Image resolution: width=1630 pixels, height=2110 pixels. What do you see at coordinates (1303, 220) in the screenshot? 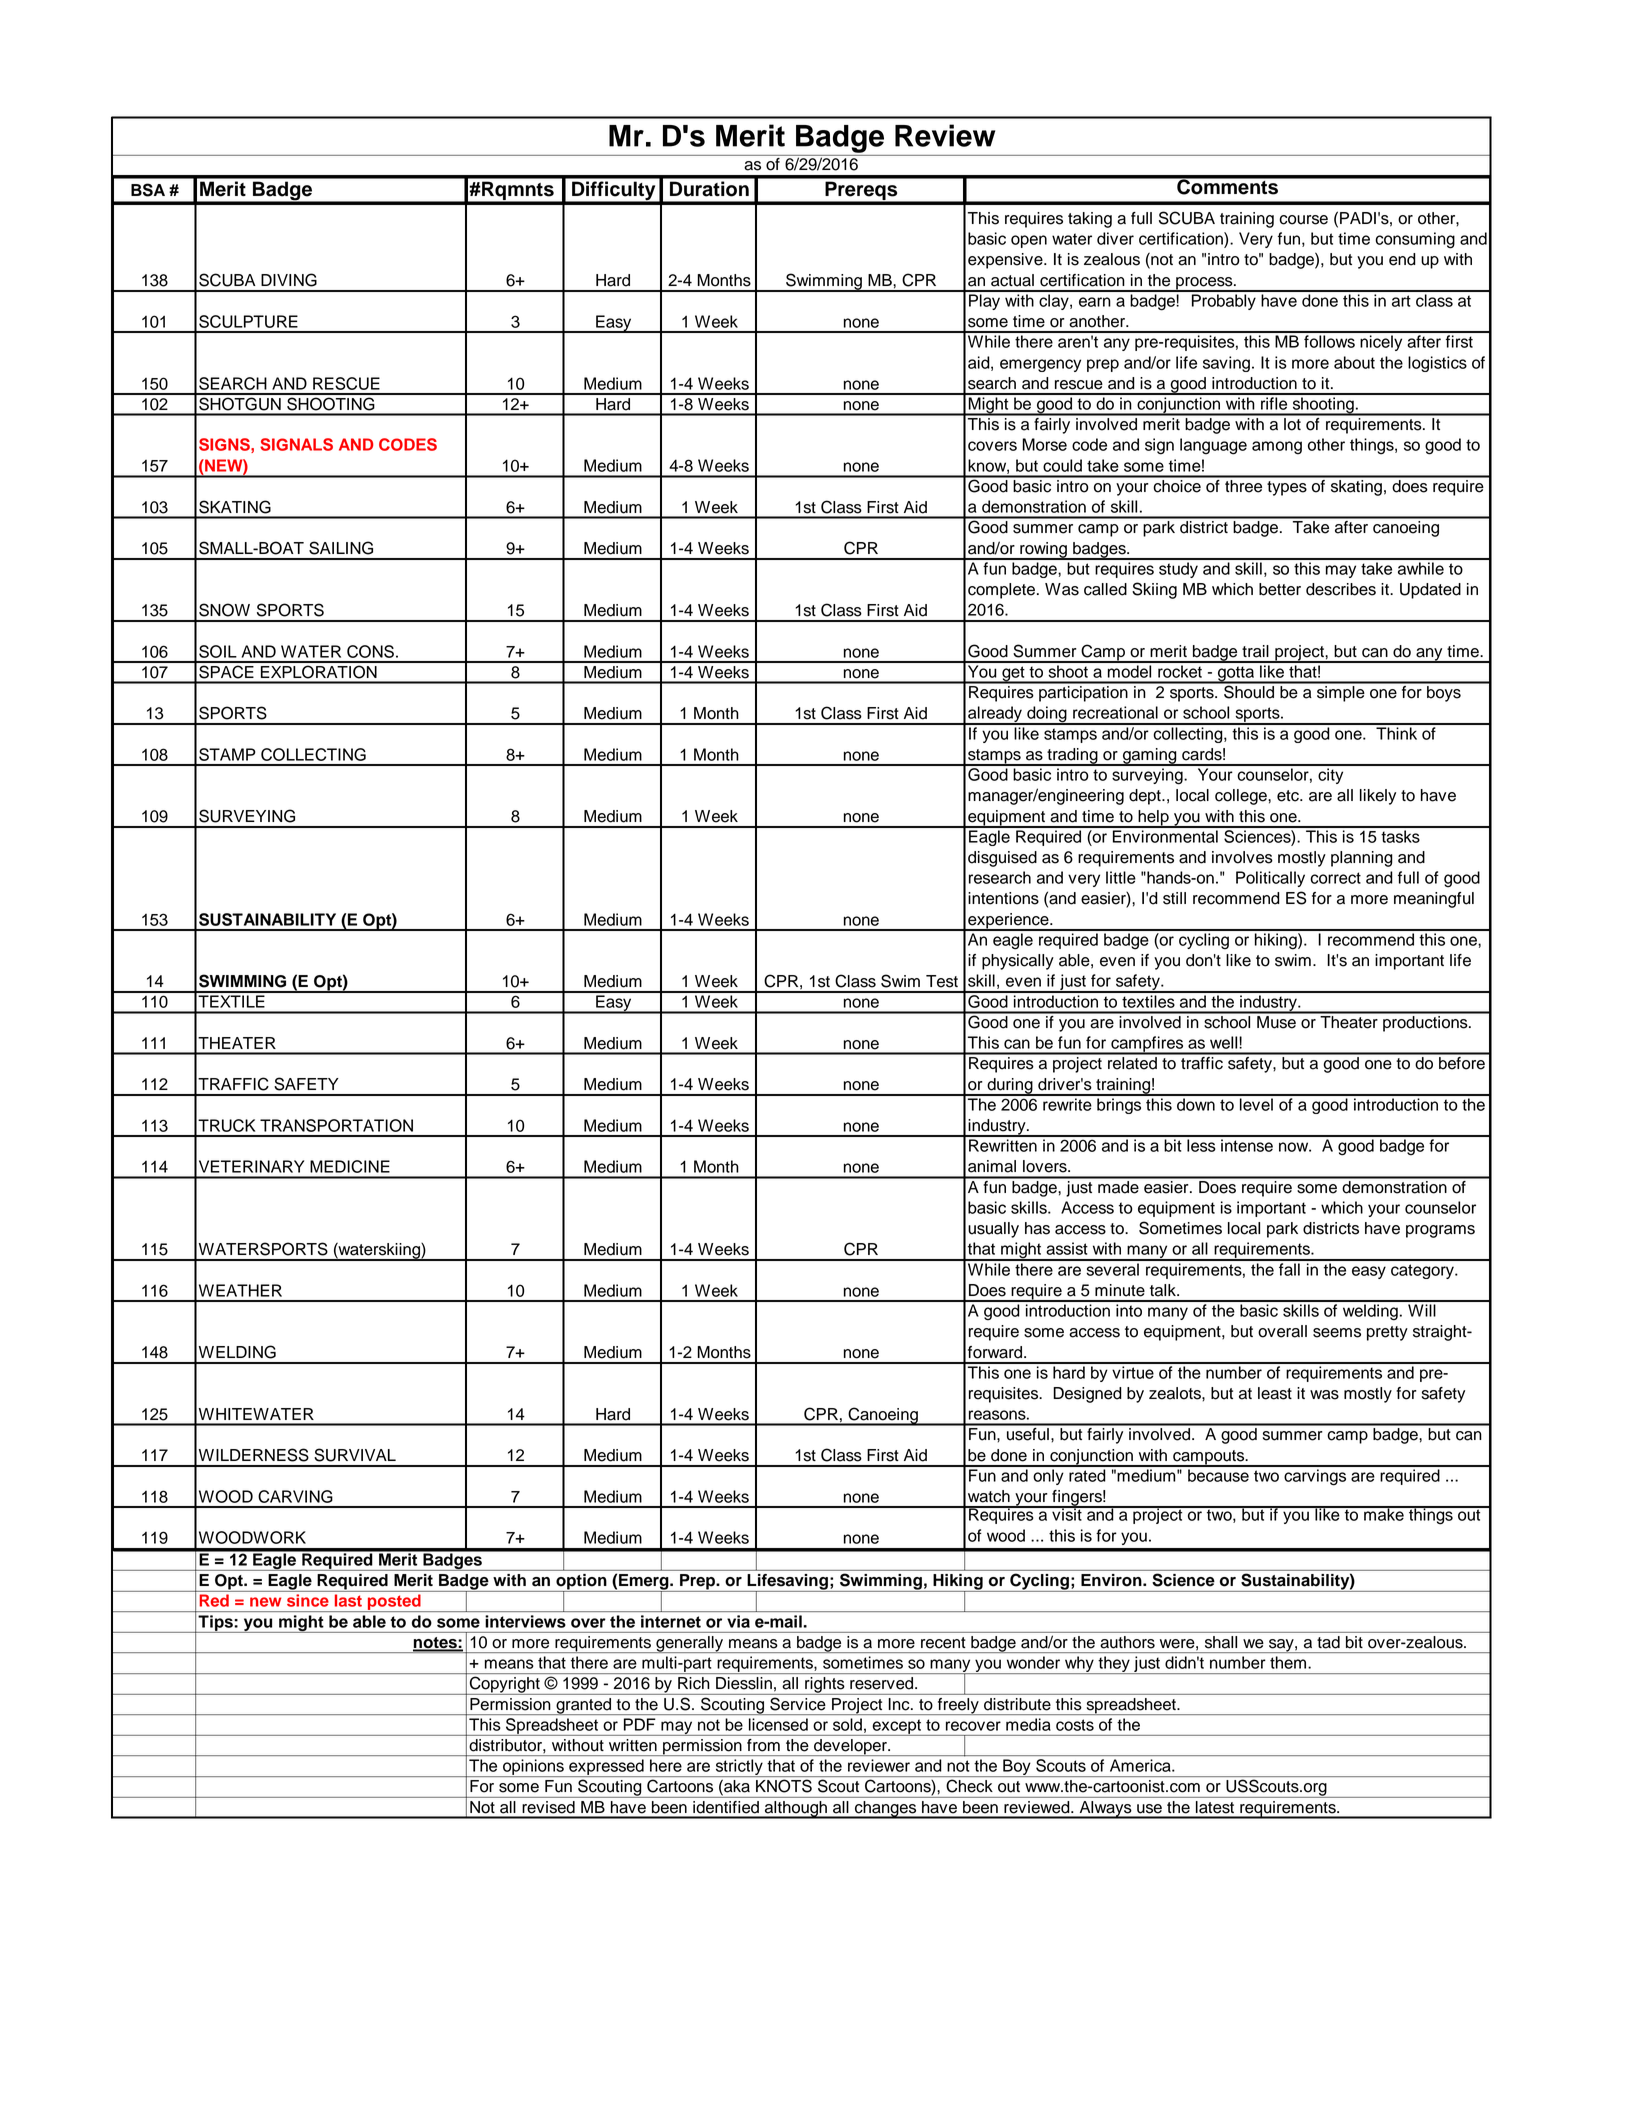
I see `course` at bounding box center [1303, 220].
